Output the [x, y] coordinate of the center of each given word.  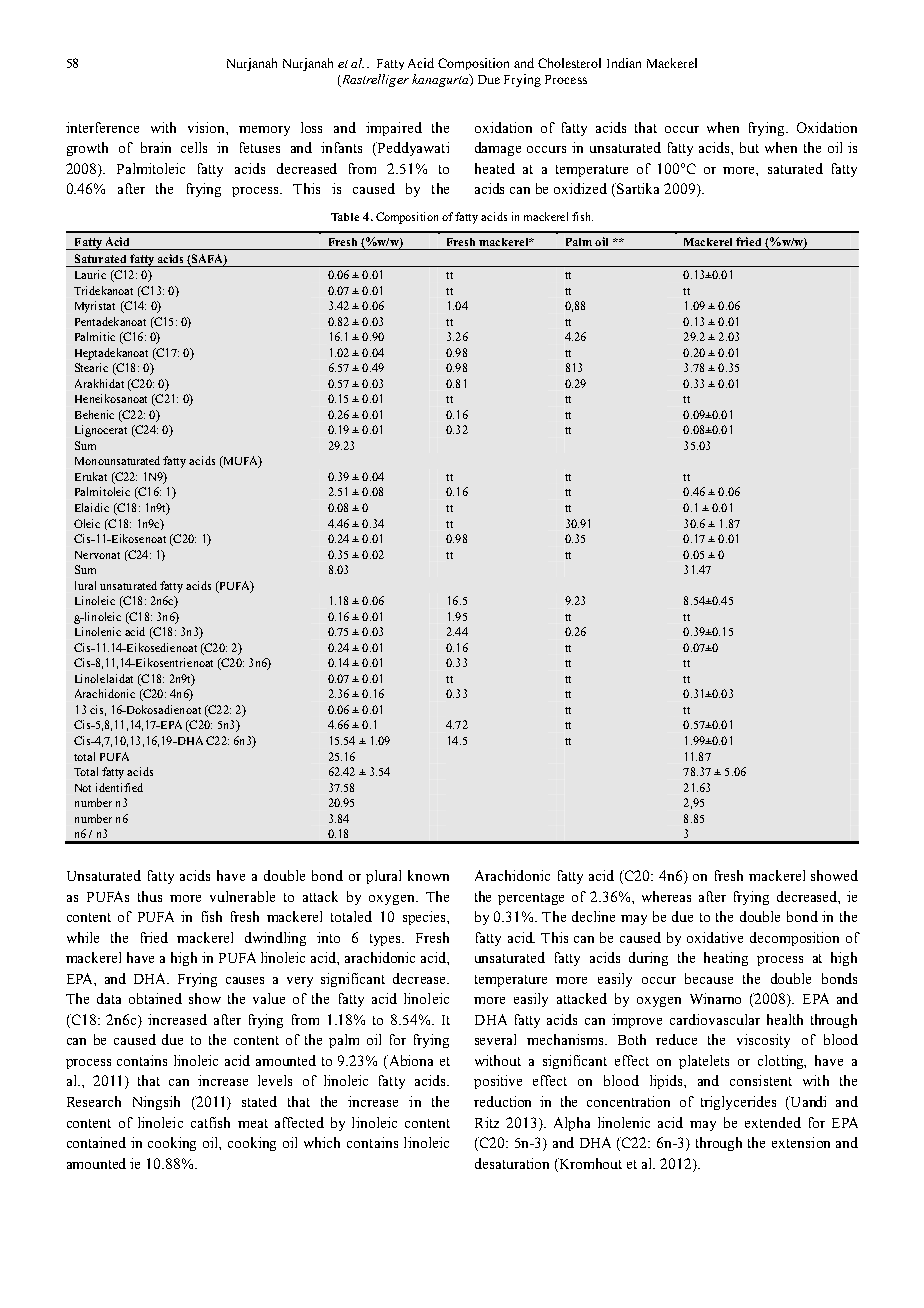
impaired [394, 129]
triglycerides [738, 1103]
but [749, 147]
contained [96, 1142]
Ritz [487, 1122]
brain [156, 147]
